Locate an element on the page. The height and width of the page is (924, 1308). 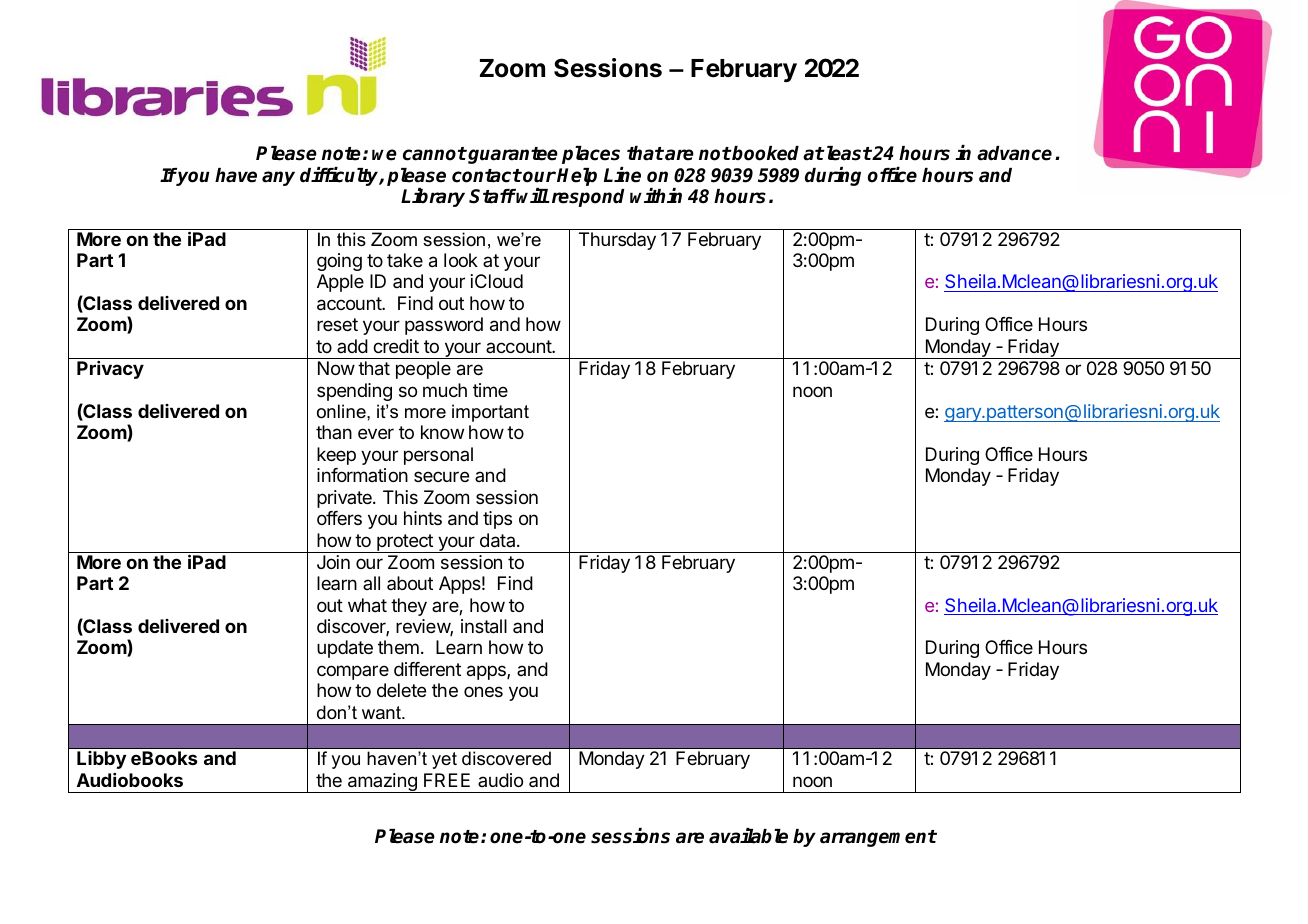
important is located at coordinates (490, 413).
